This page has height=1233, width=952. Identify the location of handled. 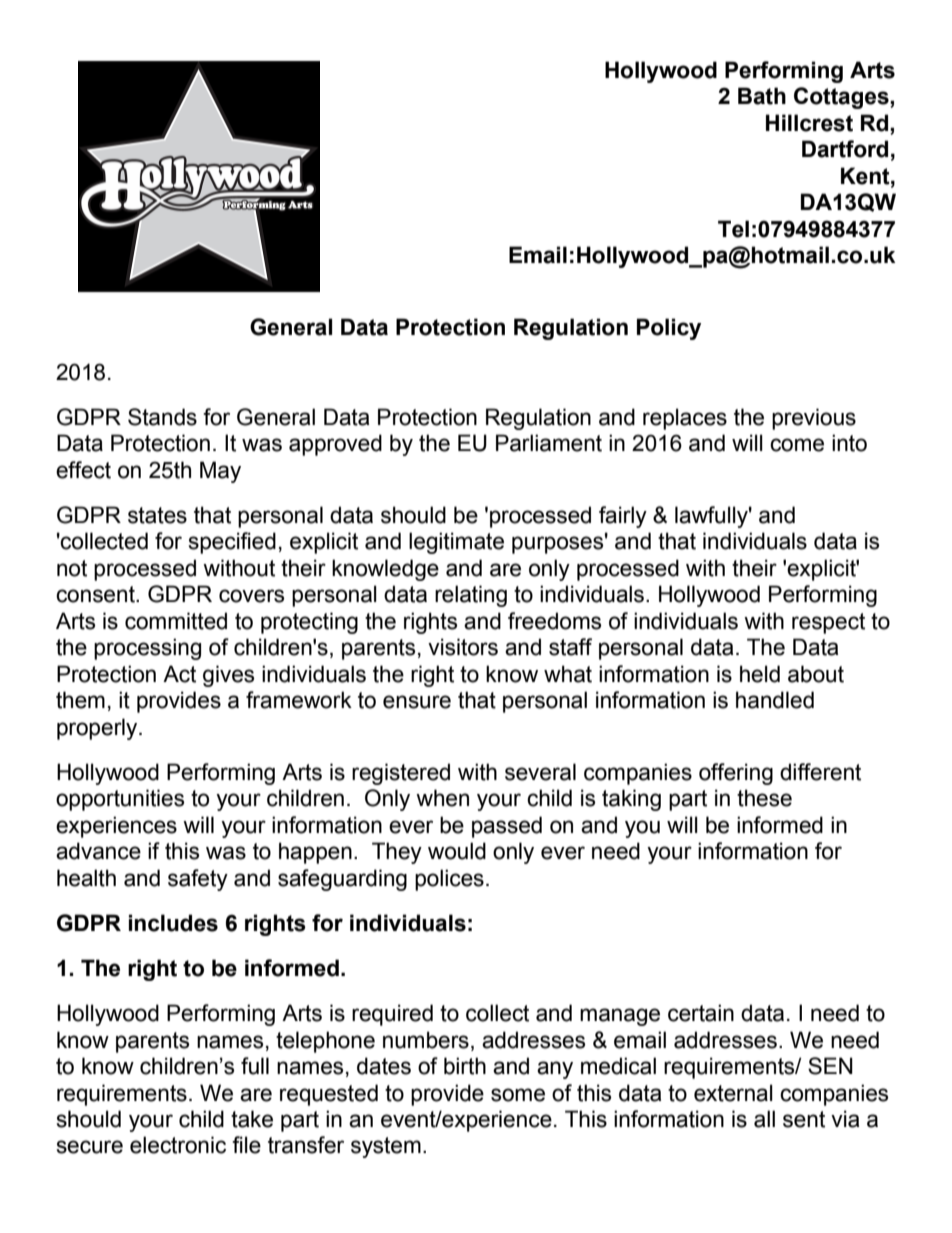
(775, 700).
